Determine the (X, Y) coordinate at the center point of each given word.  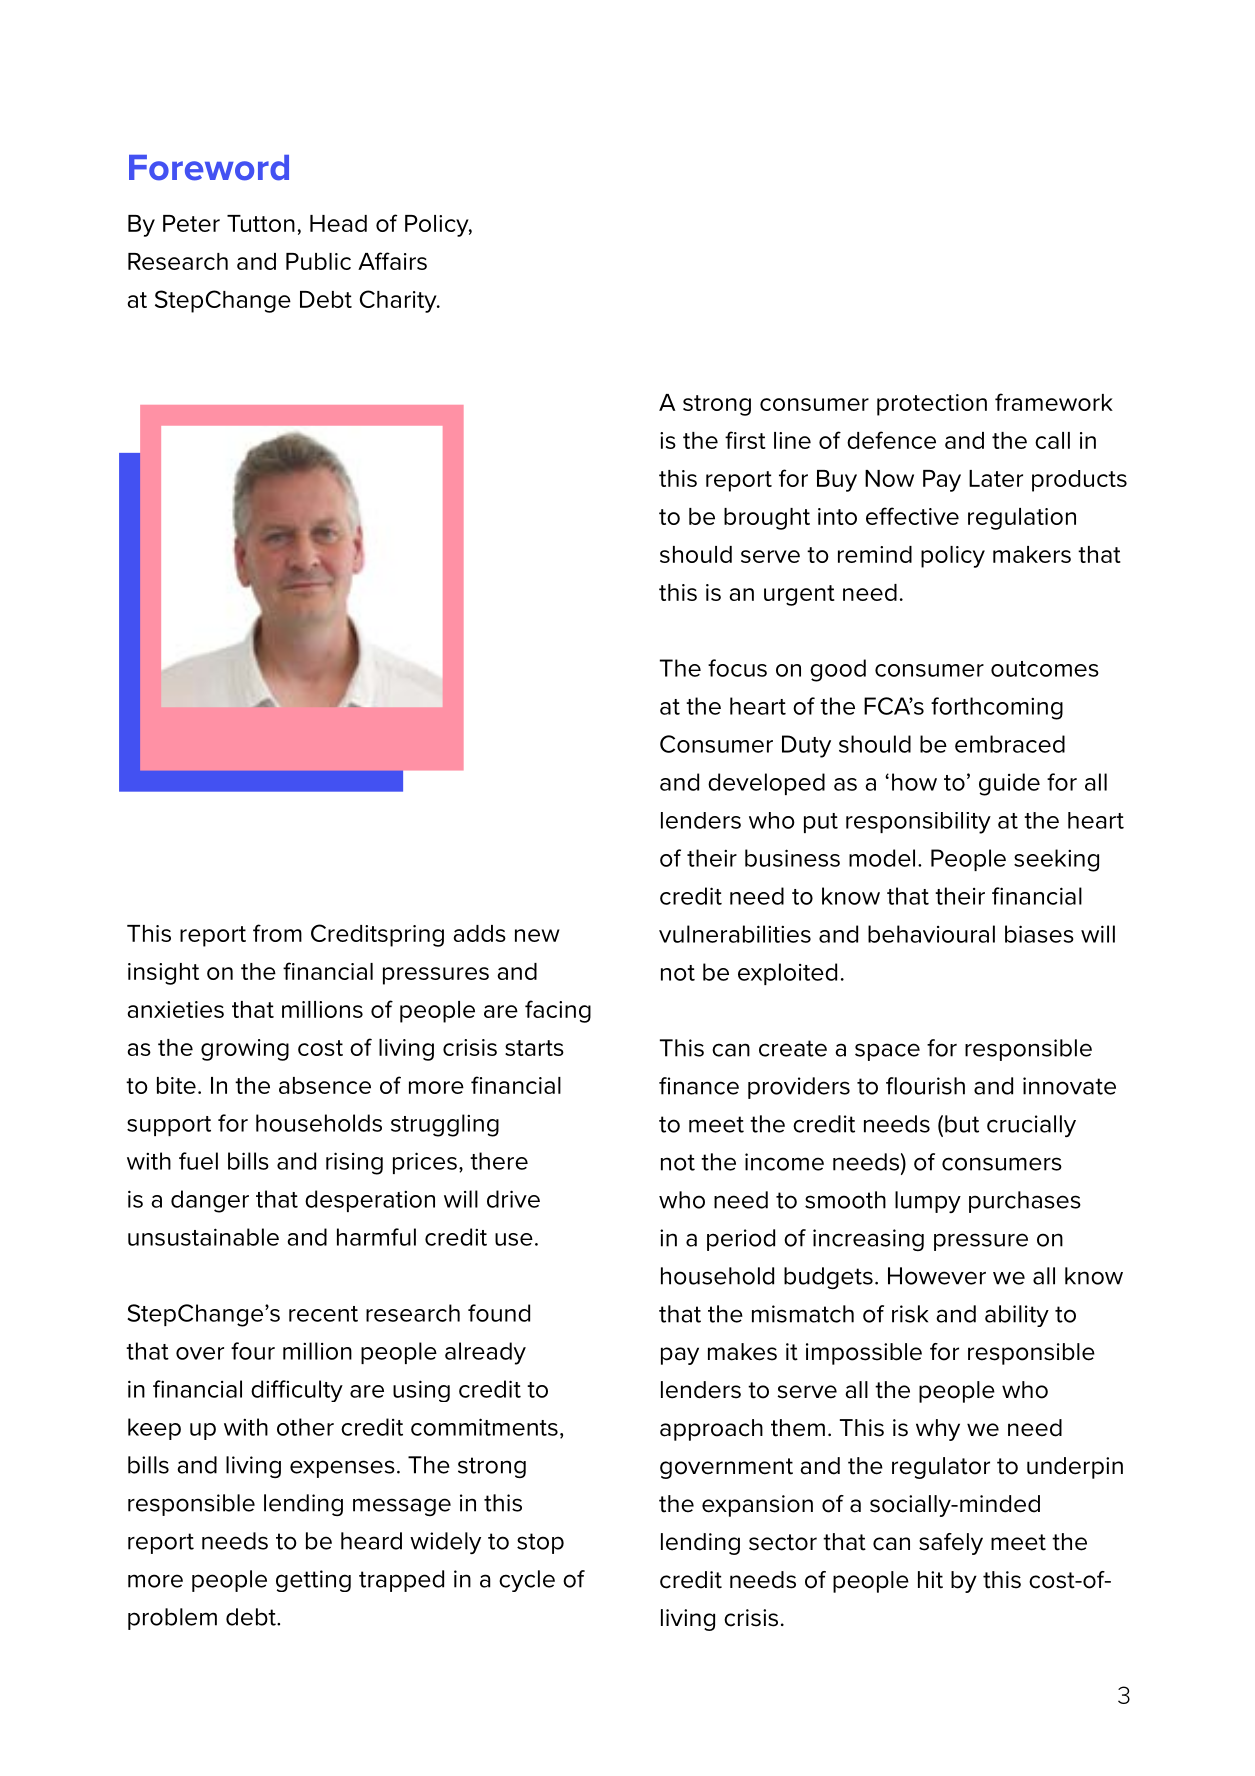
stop (540, 1543)
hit (930, 1580)
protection (932, 405)
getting (313, 1581)
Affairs (392, 261)
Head (338, 223)
